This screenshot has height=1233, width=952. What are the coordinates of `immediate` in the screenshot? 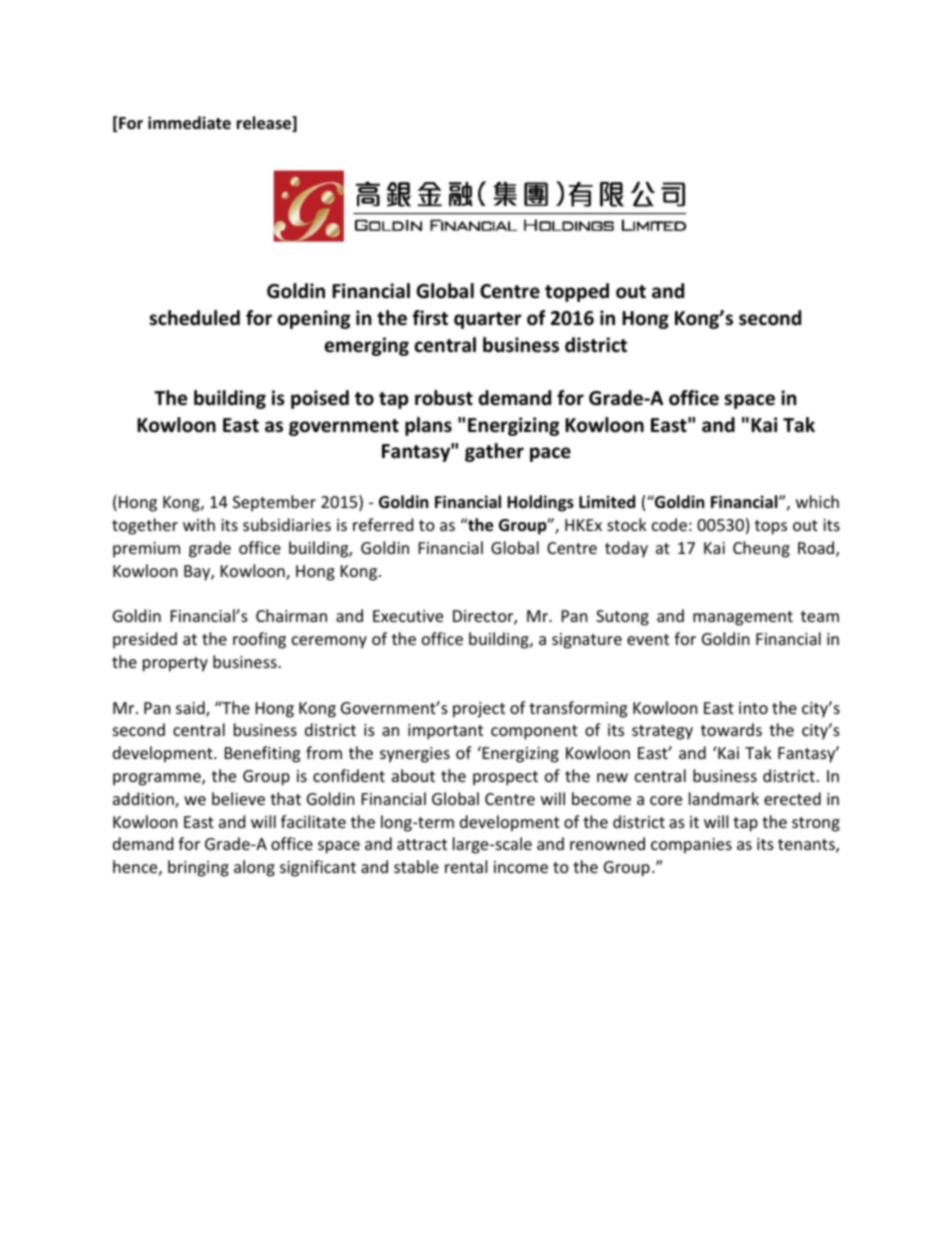 It's located at (189, 123).
